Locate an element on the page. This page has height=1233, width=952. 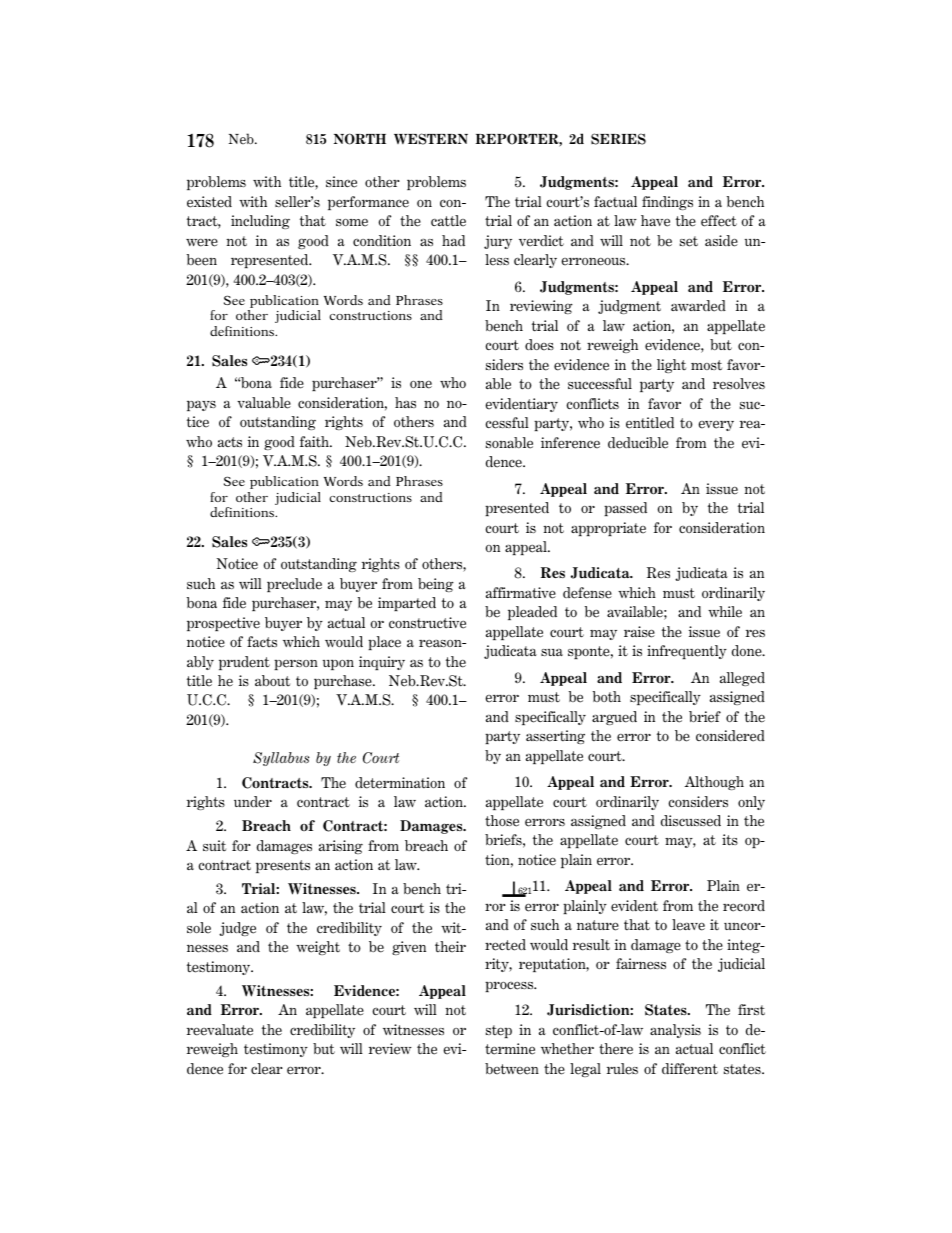
preclude is located at coordinates (294, 585).
